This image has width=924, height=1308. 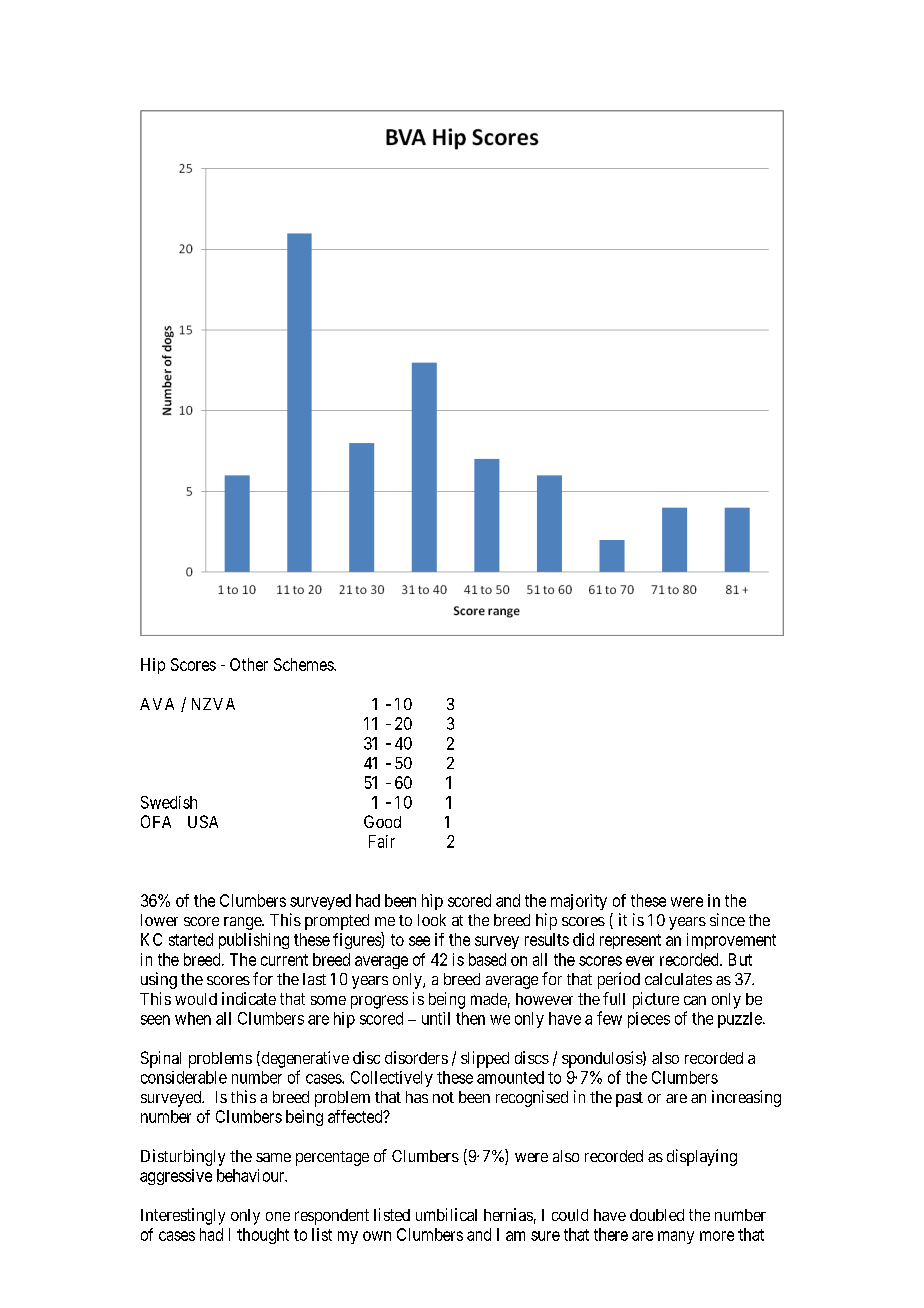 What do you see at coordinates (695, 1000) in the image?
I see `can` at bounding box center [695, 1000].
